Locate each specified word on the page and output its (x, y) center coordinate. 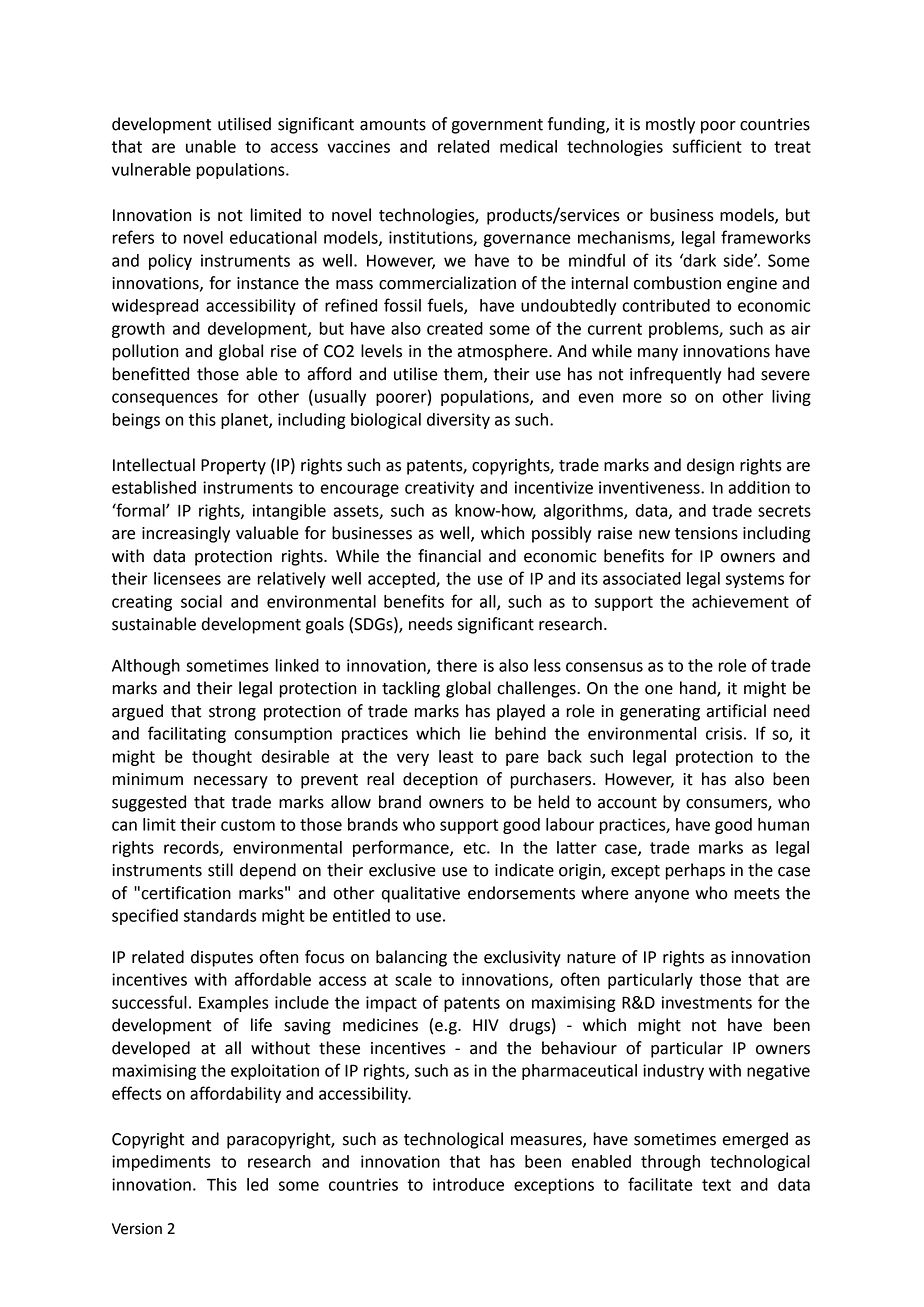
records (192, 848)
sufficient (707, 146)
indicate (524, 870)
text (716, 1185)
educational (273, 237)
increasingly (186, 534)
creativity (439, 489)
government (497, 126)
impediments (161, 1163)
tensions (706, 533)
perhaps (695, 871)
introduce (468, 1184)
